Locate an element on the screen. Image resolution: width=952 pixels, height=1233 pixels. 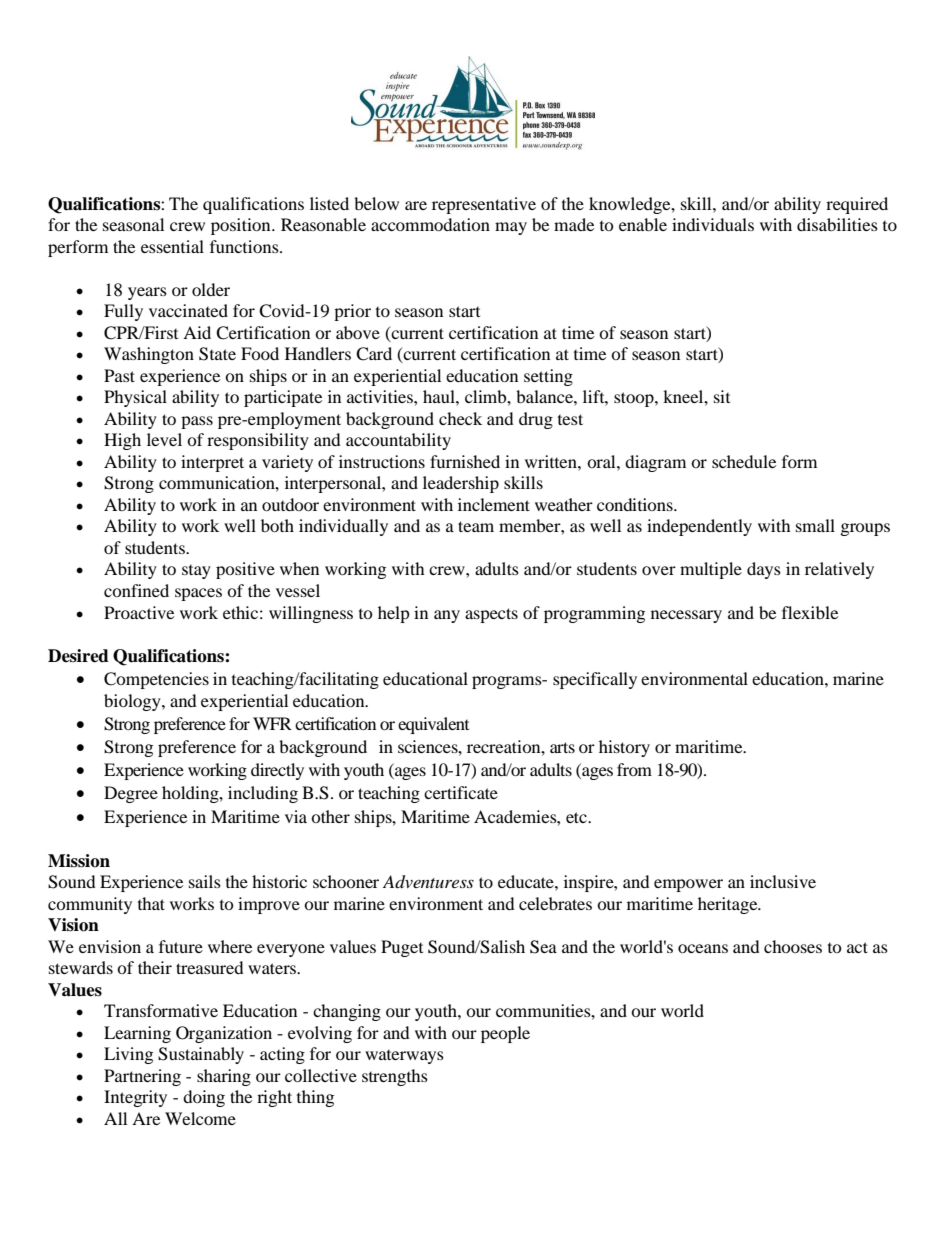
doing is located at coordinates (204, 1098).
